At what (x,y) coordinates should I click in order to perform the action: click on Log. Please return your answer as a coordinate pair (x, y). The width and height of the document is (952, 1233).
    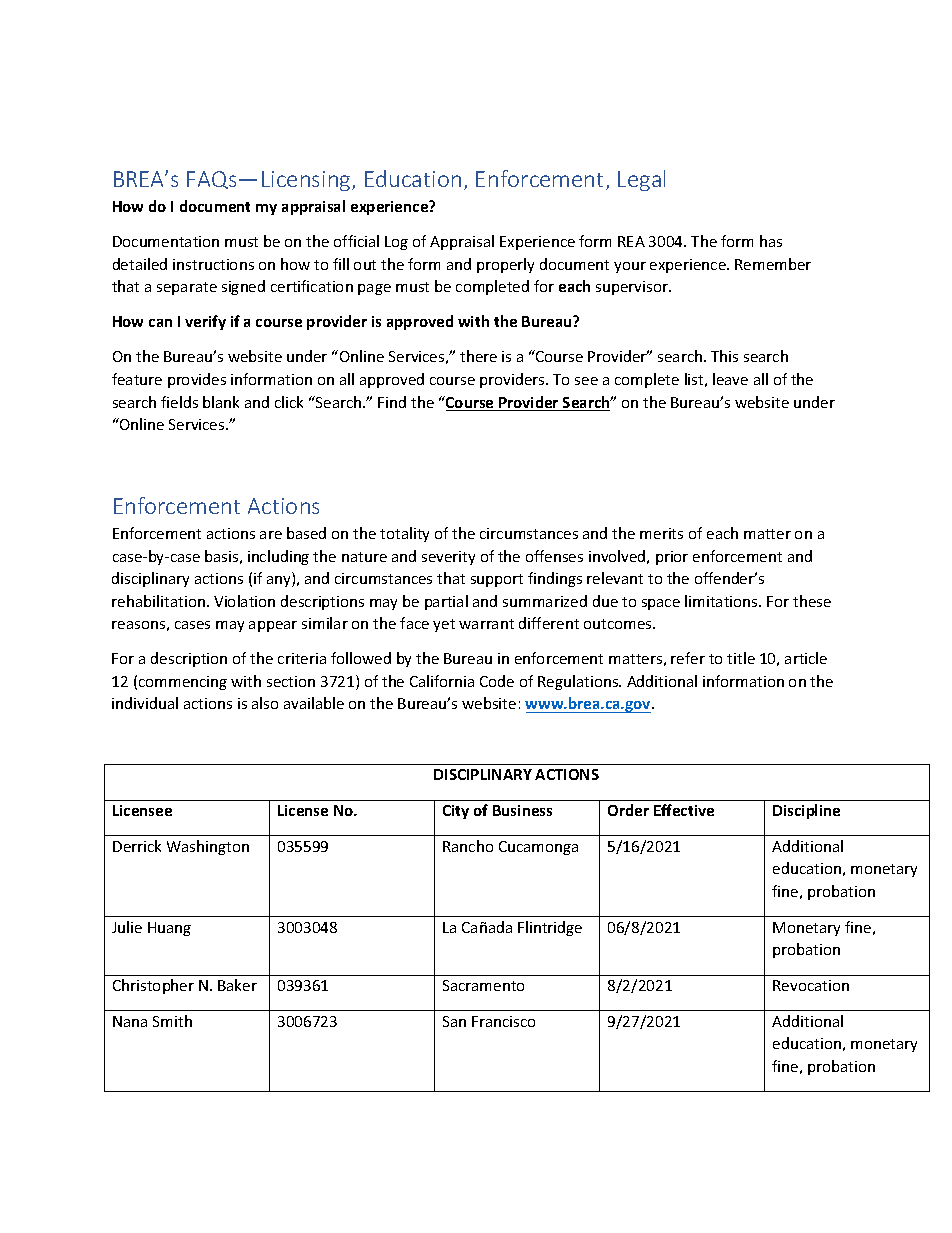
    Looking at the image, I should click on (396, 243).
